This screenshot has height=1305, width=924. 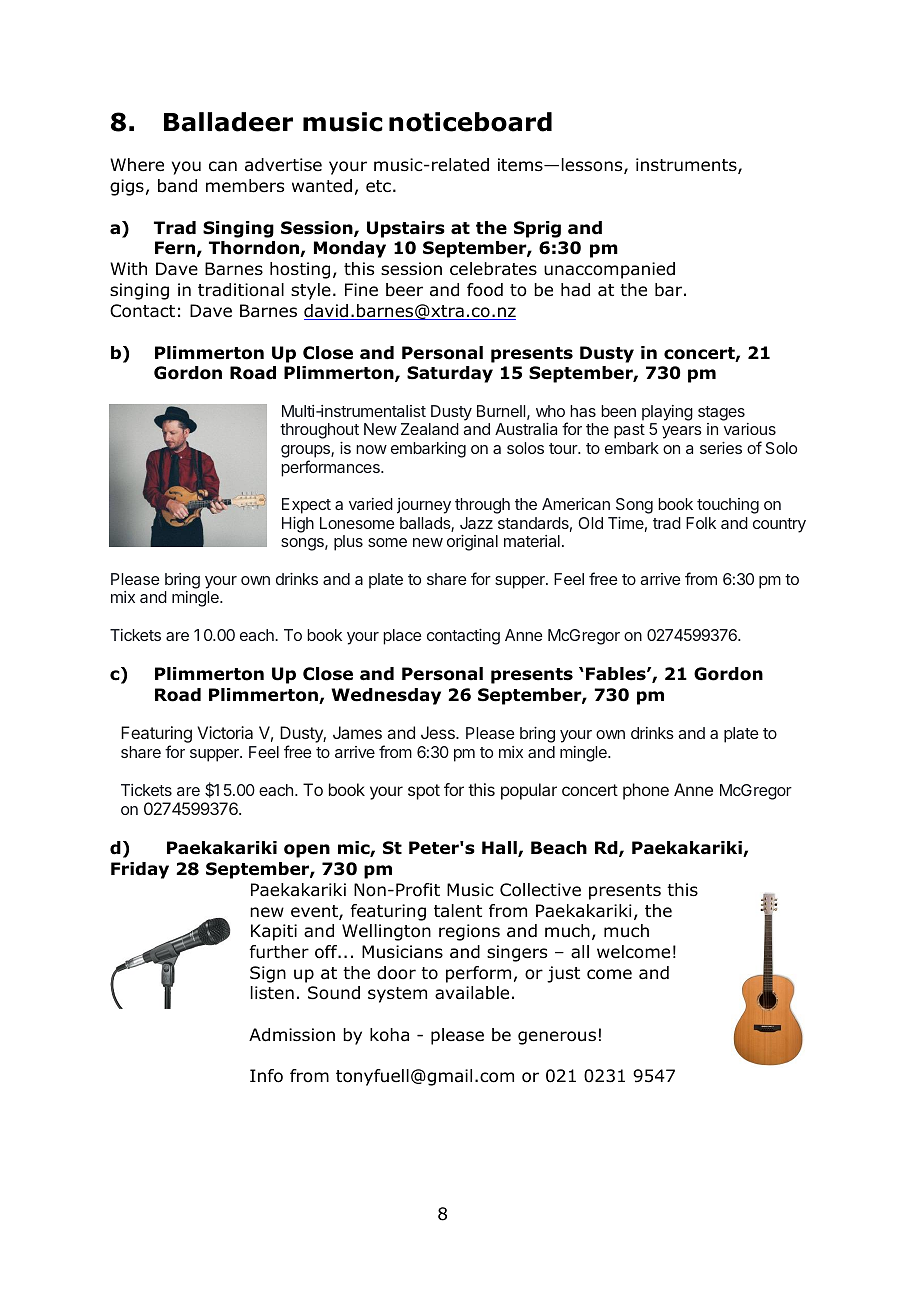 I want to click on generous, so click(x=557, y=1038).
